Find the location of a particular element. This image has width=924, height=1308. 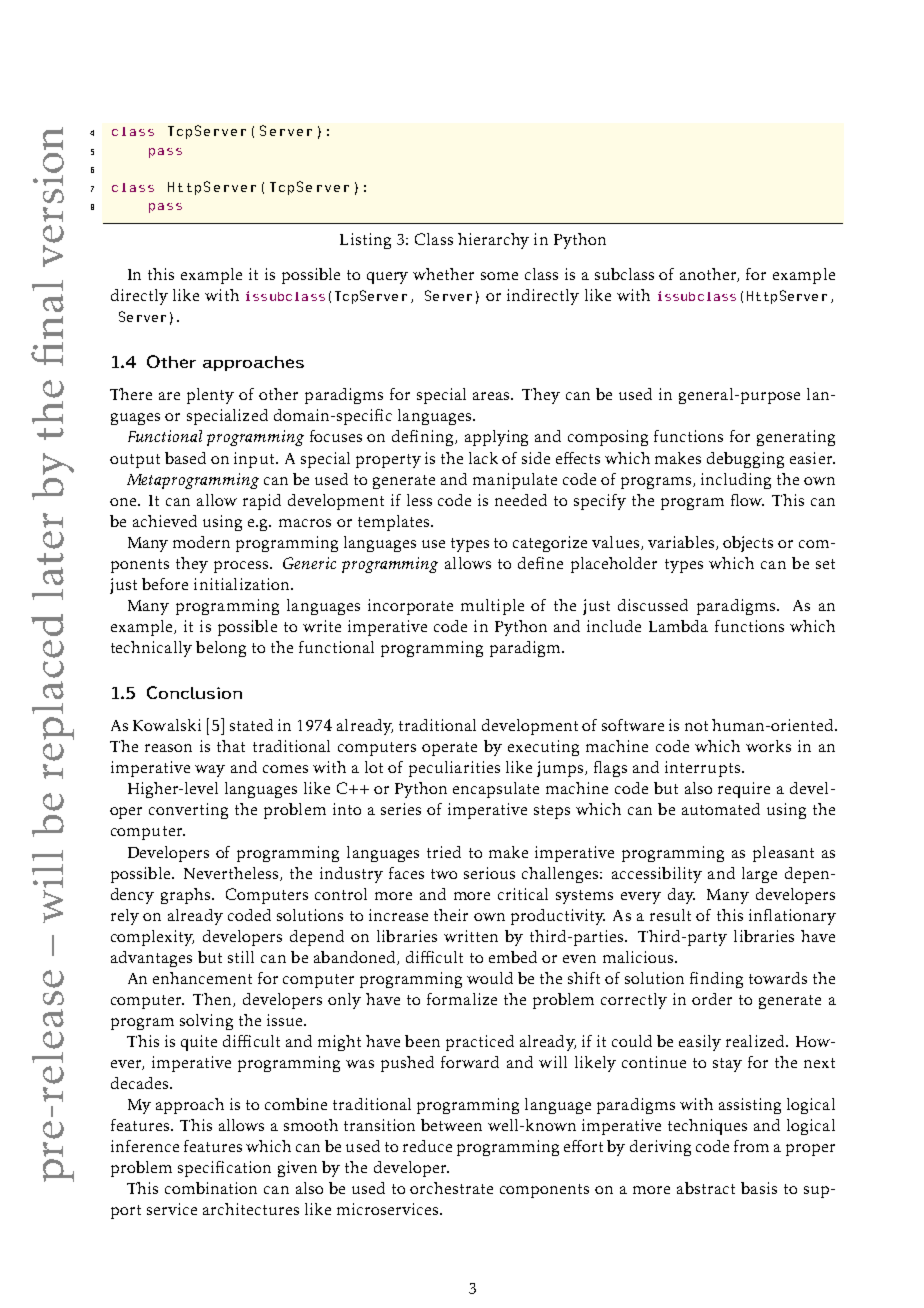

Listing is located at coordinates (365, 241).
